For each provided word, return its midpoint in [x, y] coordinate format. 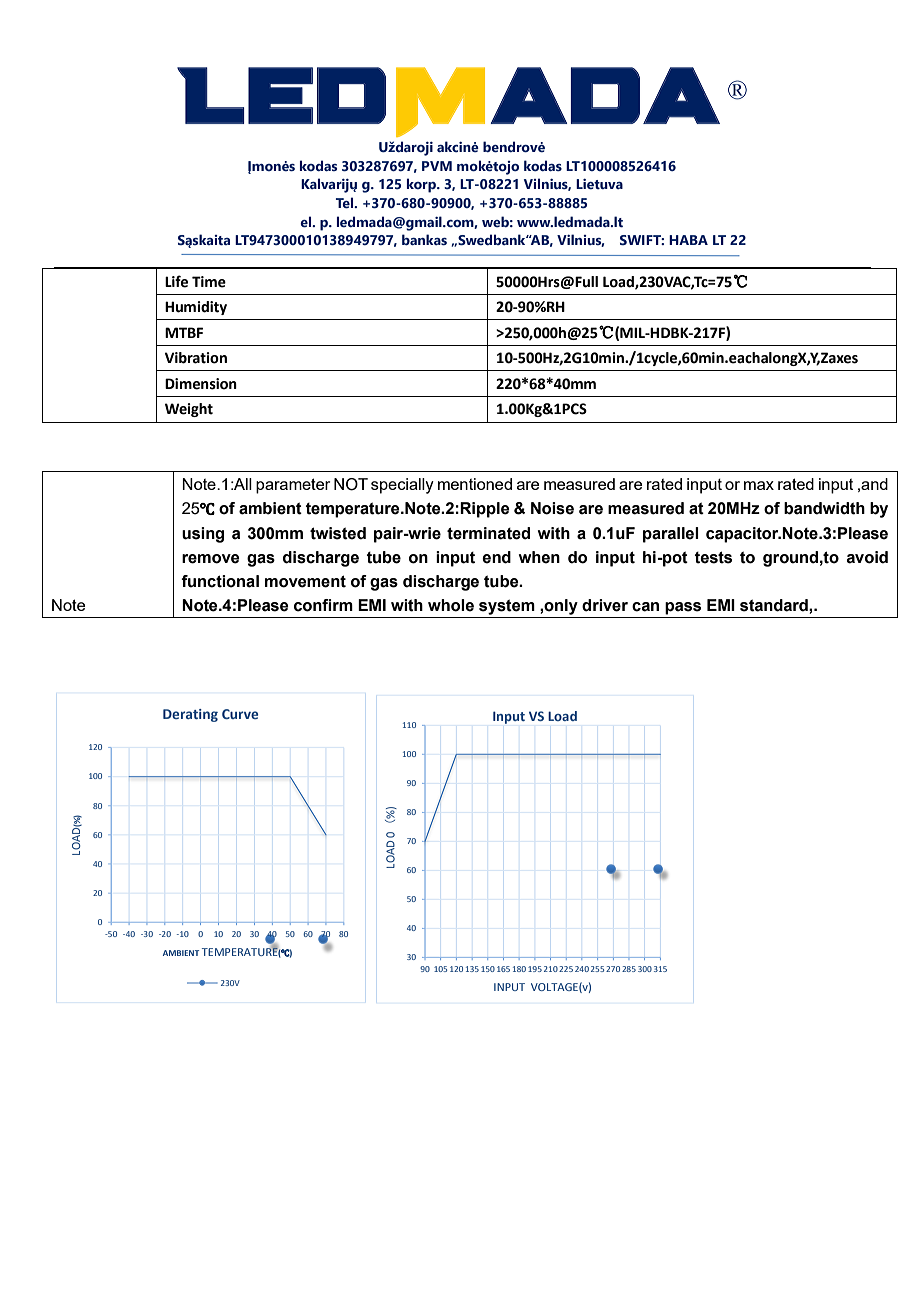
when [539, 557]
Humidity [196, 308]
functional [220, 581]
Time [209, 282]
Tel [346, 203]
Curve [240, 714]
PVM [437, 166]
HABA [688, 240]
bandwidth [824, 508]
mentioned [475, 484]
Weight [189, 410]
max [759, 485]
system [507, 607]
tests [713, 557]
